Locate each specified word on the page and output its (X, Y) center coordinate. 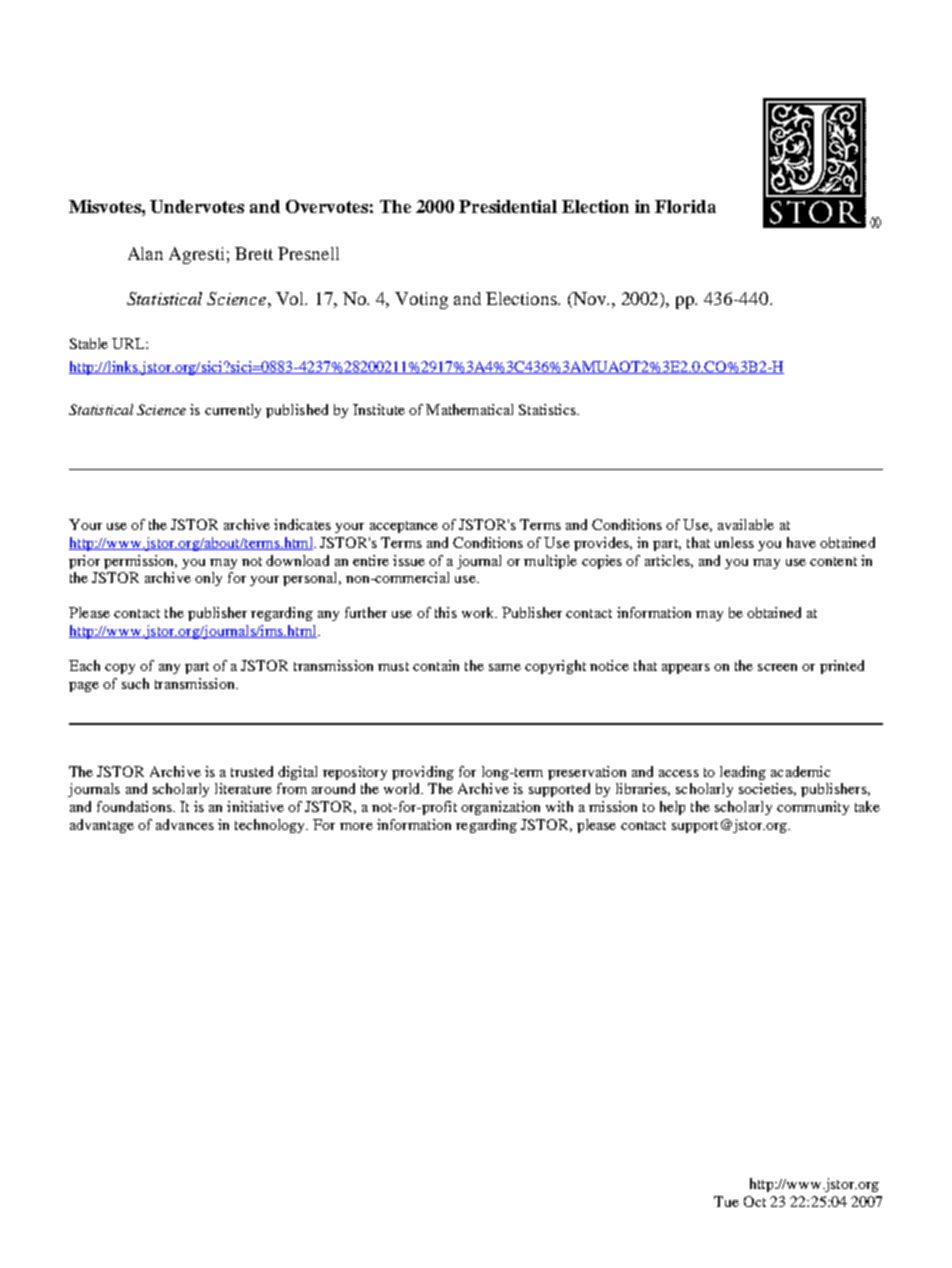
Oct (755, 1201)
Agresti (196, 255)
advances (185, 824)
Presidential (508, 206)
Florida (685, 206)
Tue (726, 1201)
